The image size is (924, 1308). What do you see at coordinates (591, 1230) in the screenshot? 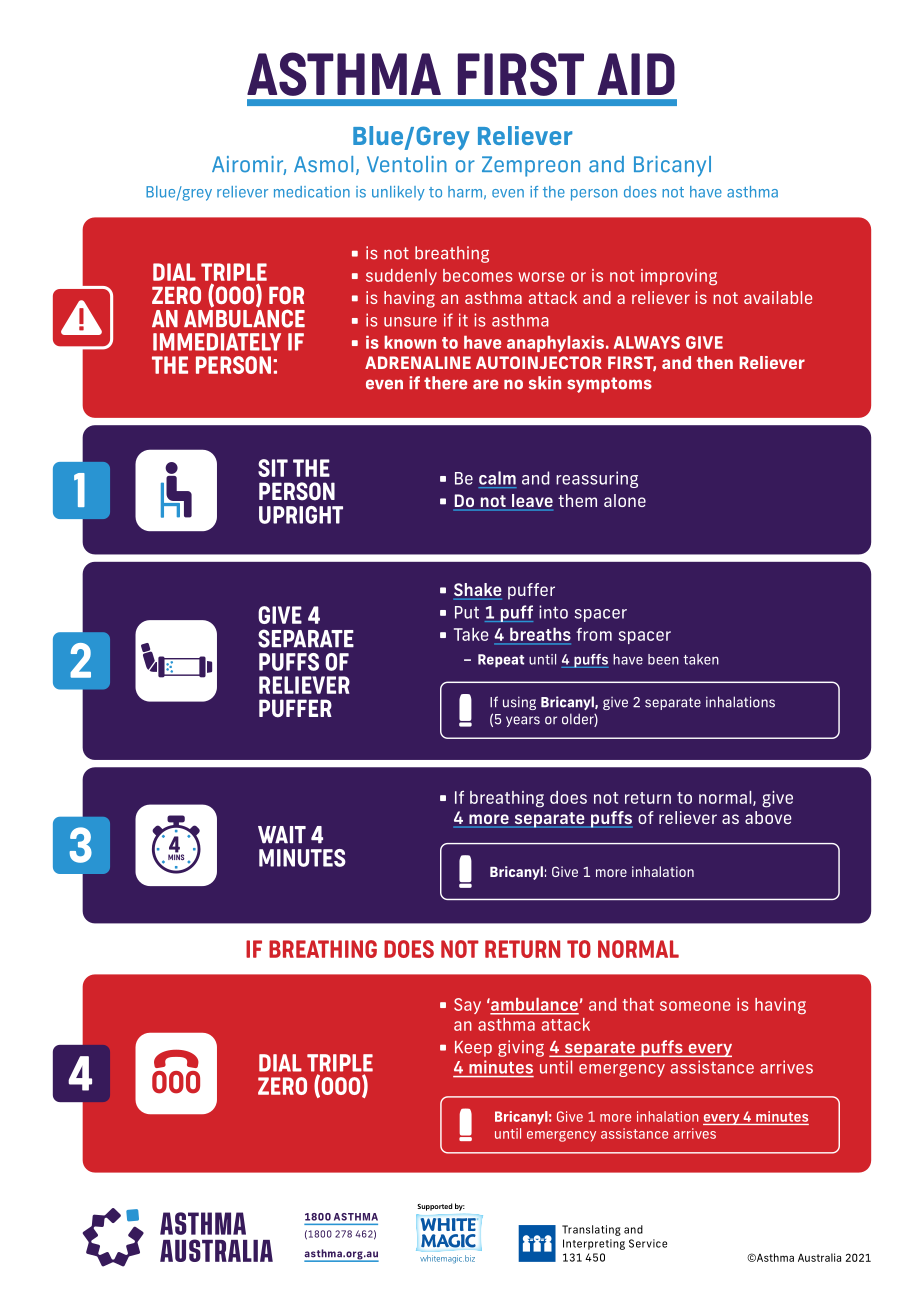
I see `Translating` at bounding box center [591, 1230].
